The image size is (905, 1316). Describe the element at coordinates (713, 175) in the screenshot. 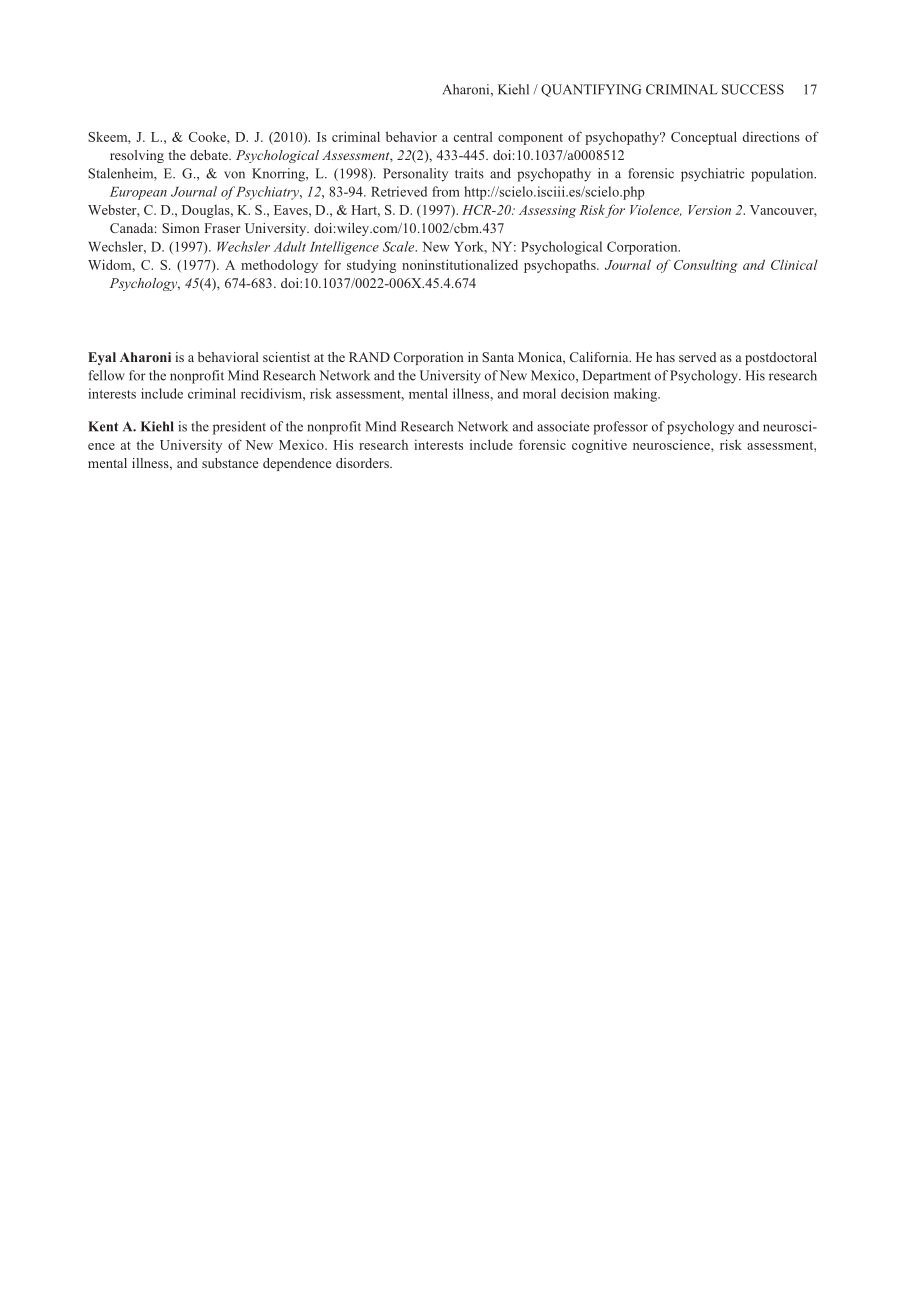

I see `psychiatric` at that location.
